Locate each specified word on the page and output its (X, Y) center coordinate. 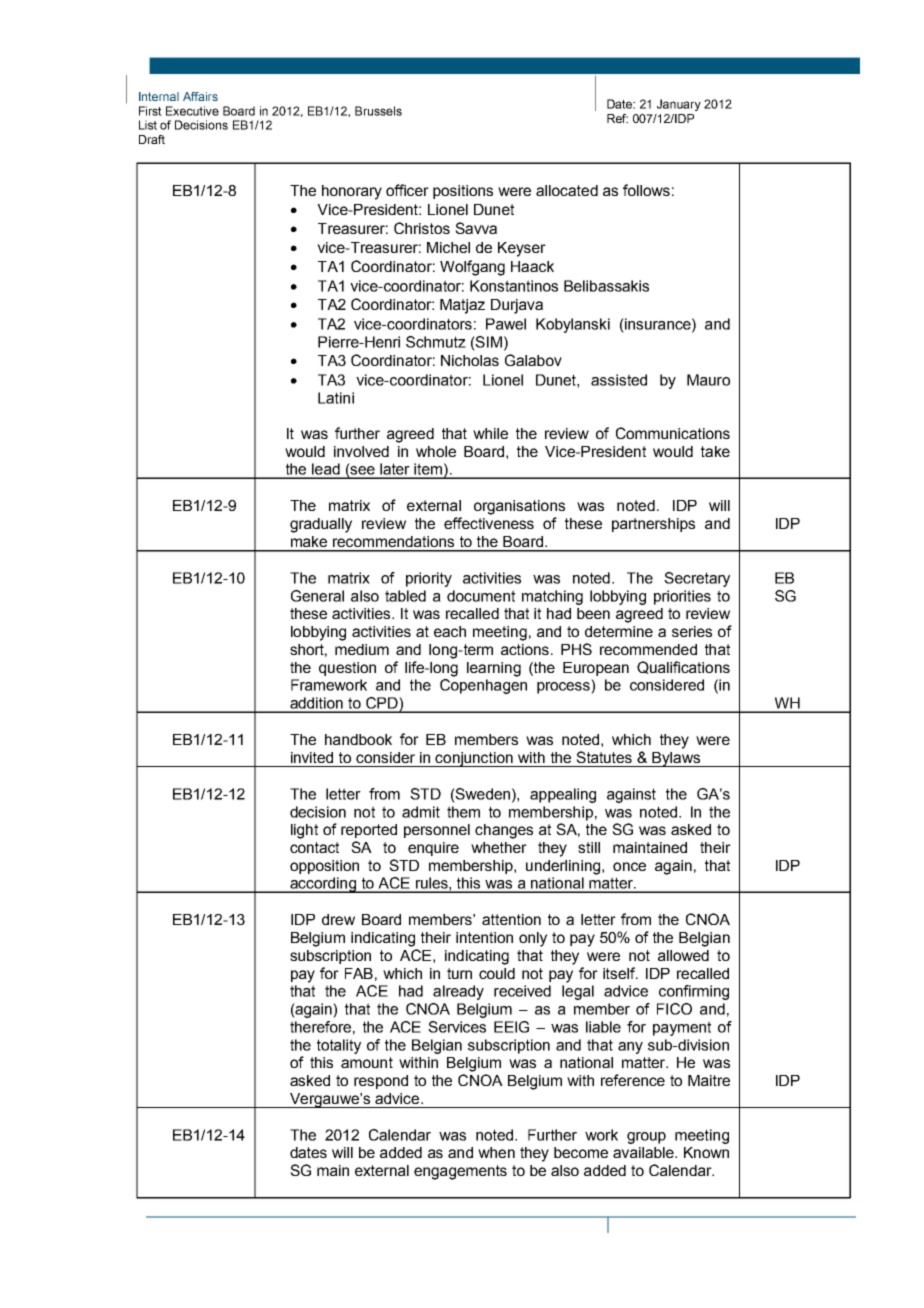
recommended (648, 649)
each (450, 631)
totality (339, 1046)
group (646, 1138)
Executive (192, 111)
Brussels (378, 111)
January (679, 105)
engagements (460, 1172)
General (317, 596)
